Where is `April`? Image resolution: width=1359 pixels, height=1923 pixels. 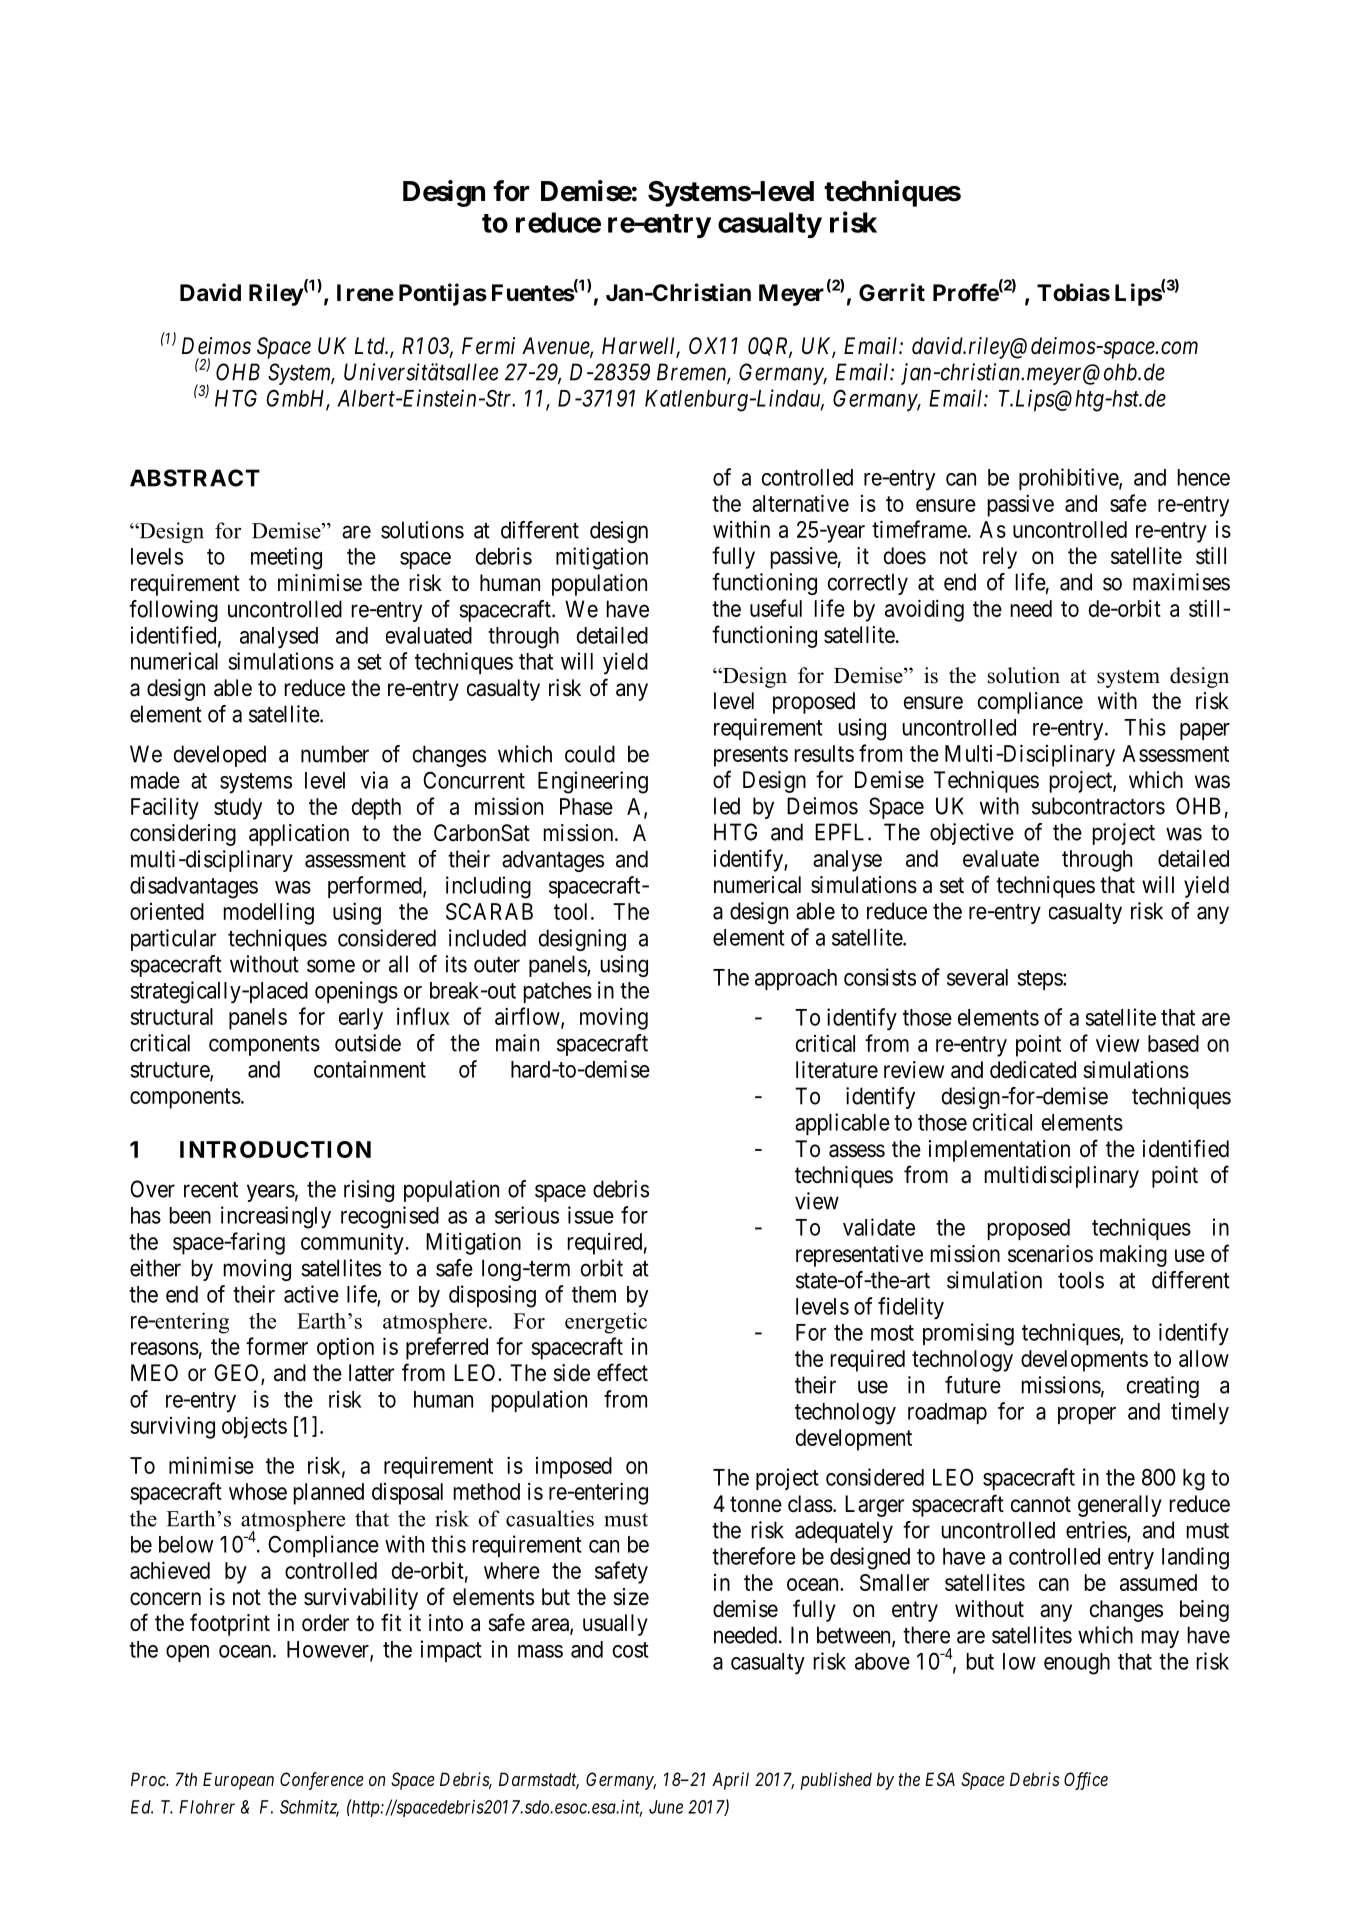 April is located at coordinates (730, 1781).
